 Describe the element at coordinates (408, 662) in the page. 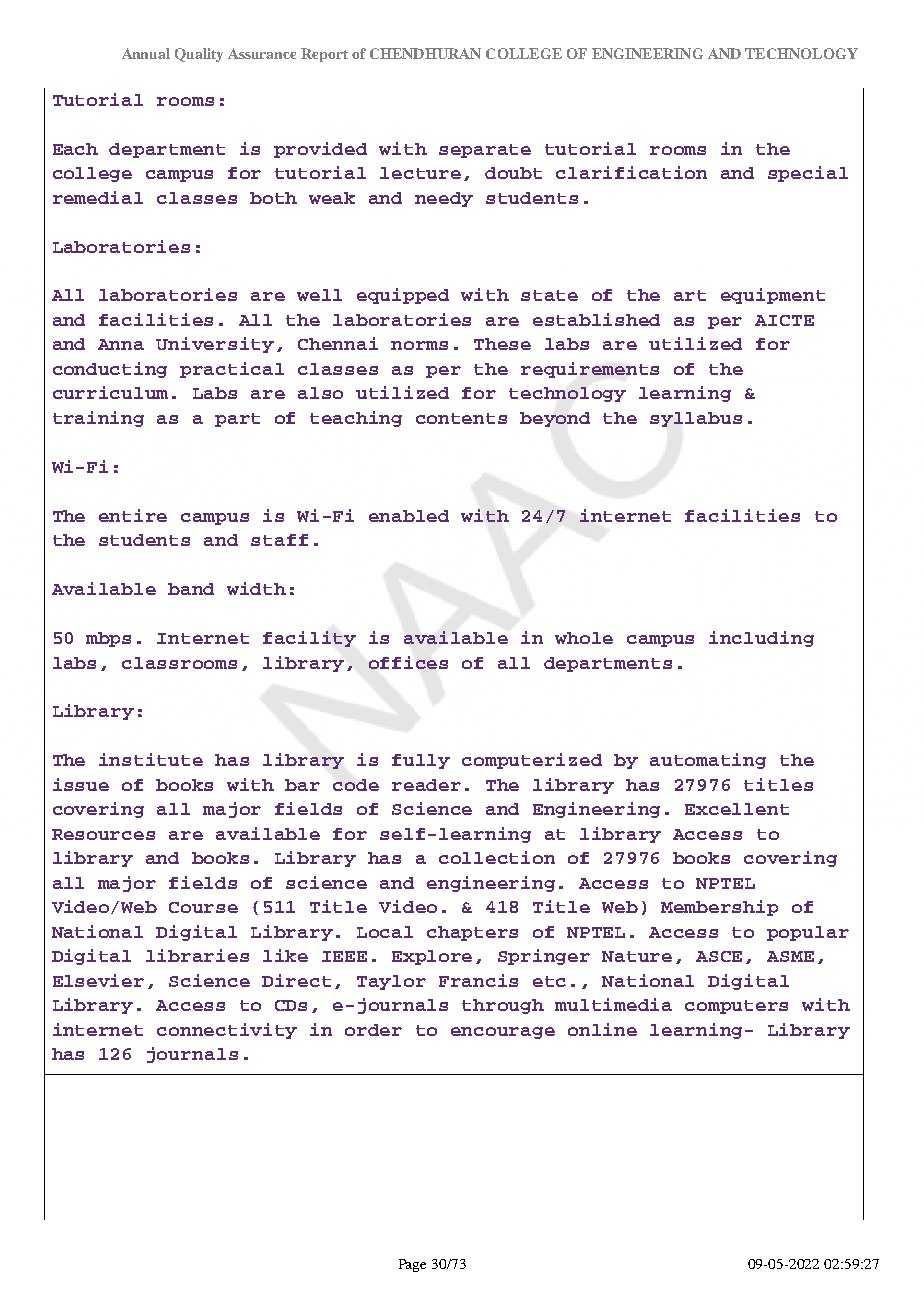

I see `offices` at that location.
